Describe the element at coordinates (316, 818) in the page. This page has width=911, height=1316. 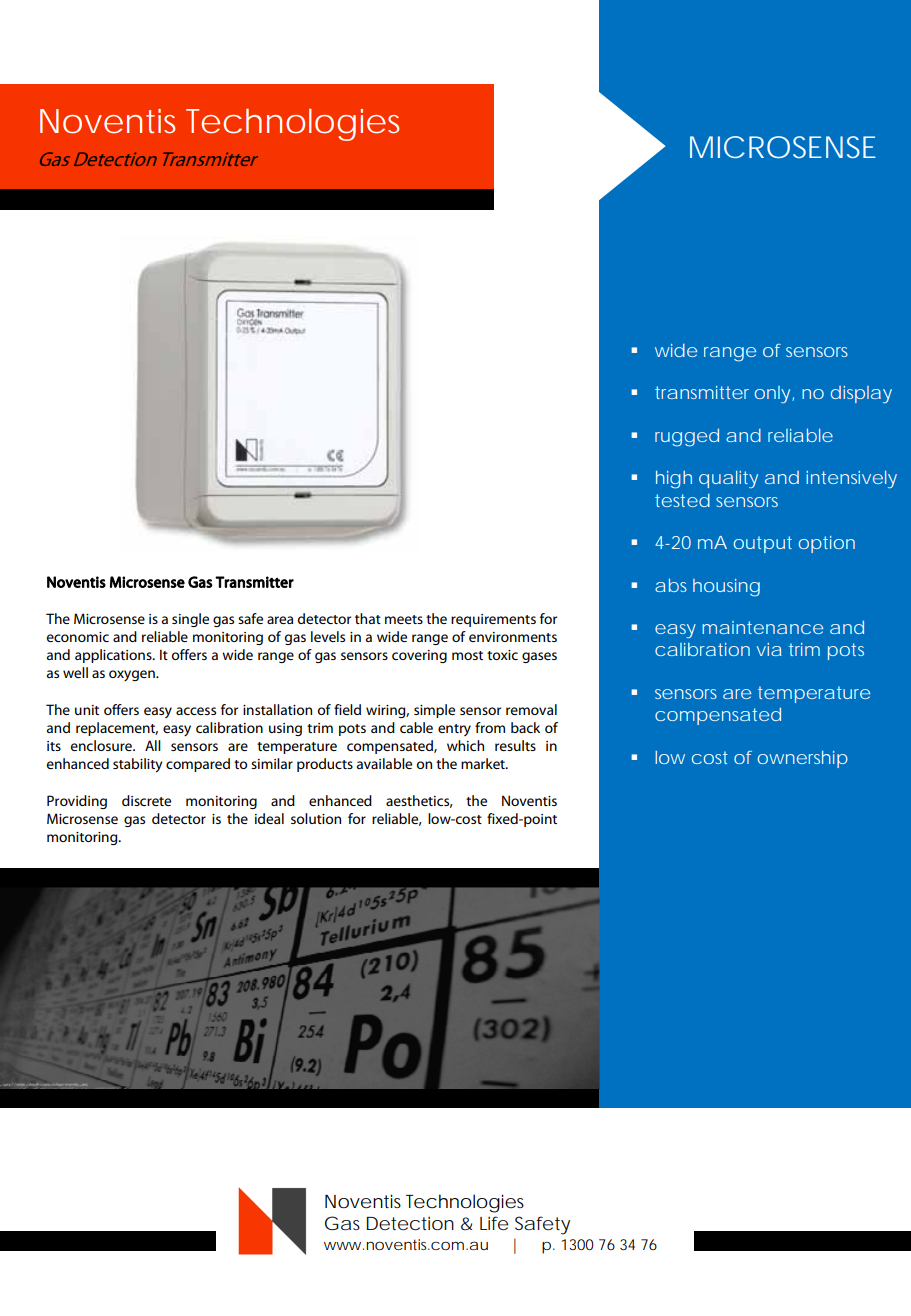
I see `solution` at that location.
